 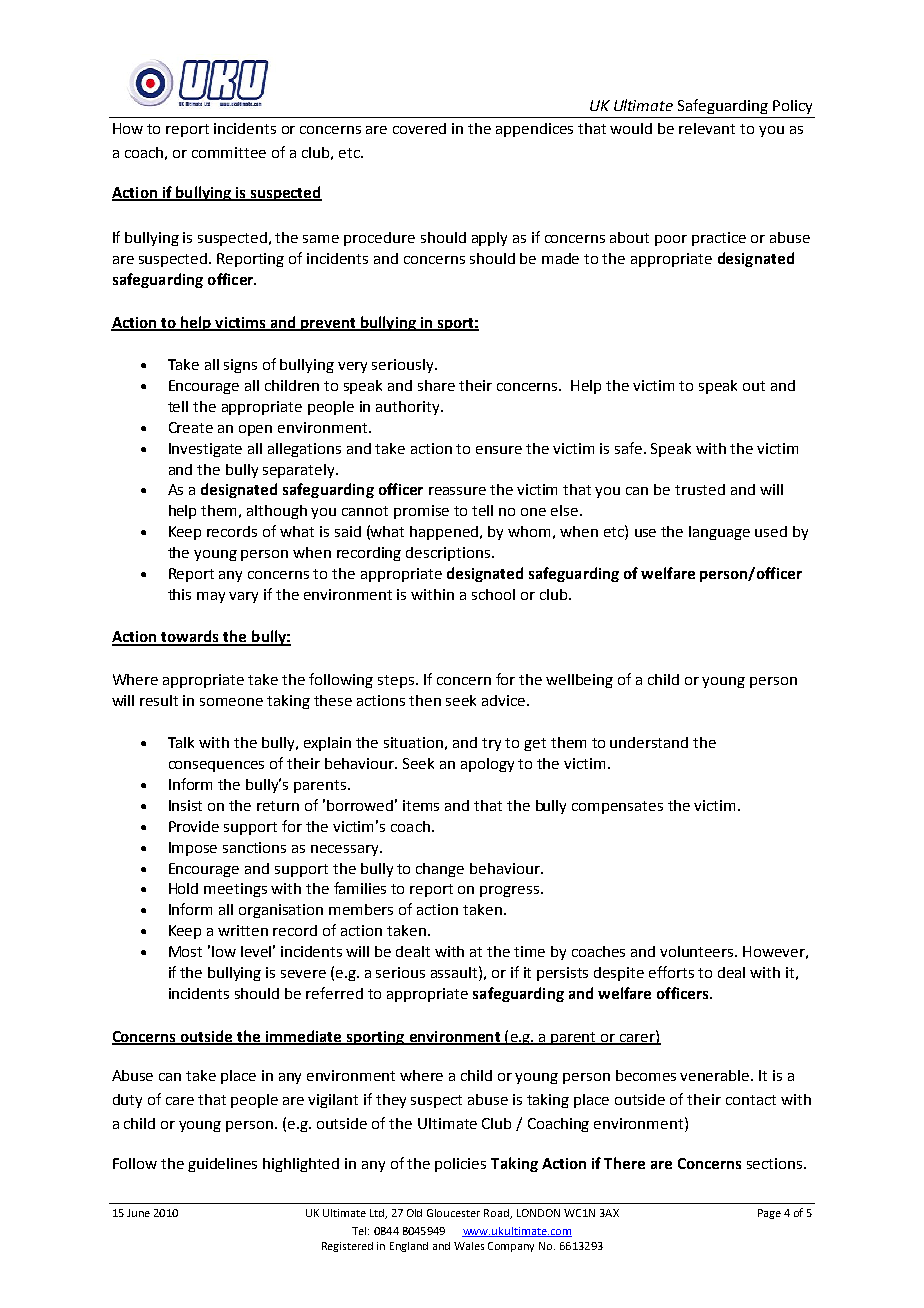 What do you see at coordinates (707, 128) in the screenshot?
I see `relevant` at bounding box center [707, 128].
